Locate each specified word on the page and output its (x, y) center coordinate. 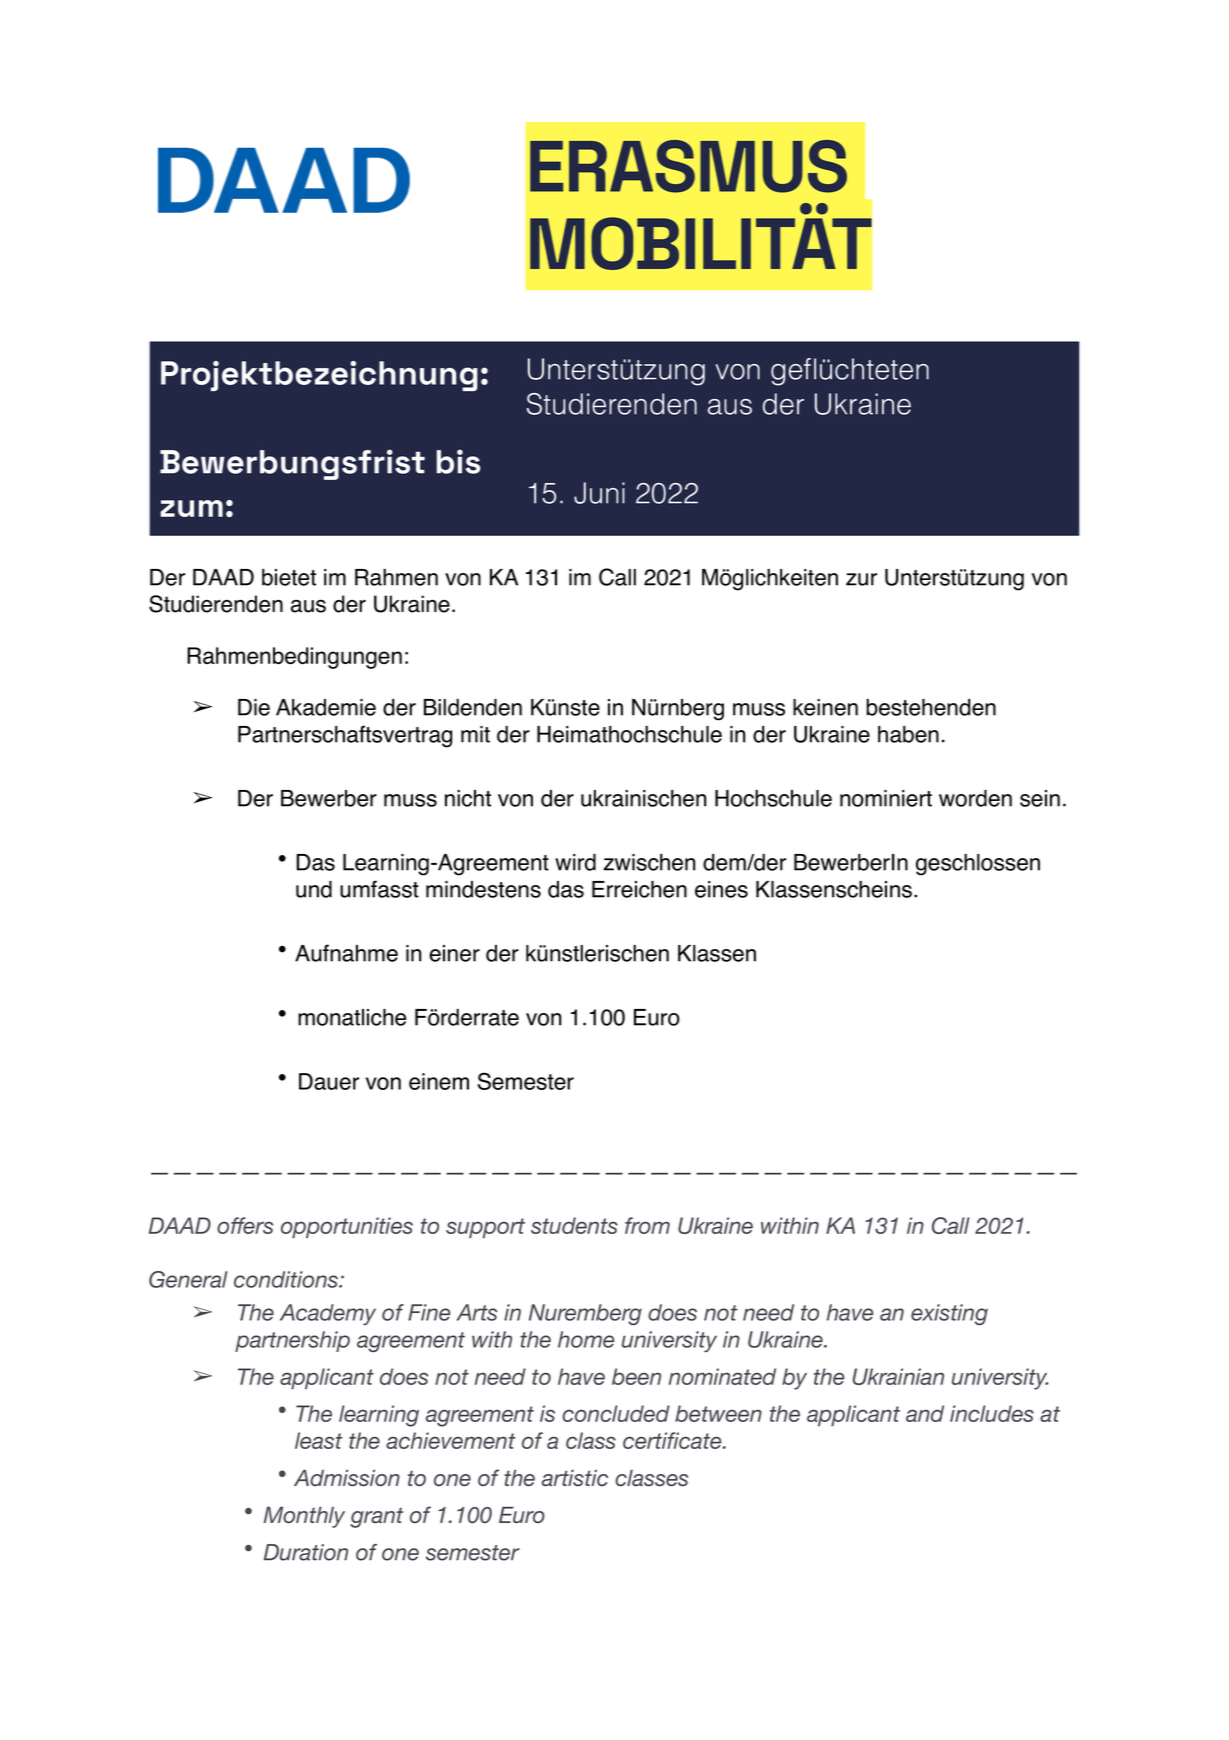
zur (861, 579)
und (314, 889)
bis (459, 461)
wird (575, 862)
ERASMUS (688, 166)
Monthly (304, 1517)
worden (975, 798)
